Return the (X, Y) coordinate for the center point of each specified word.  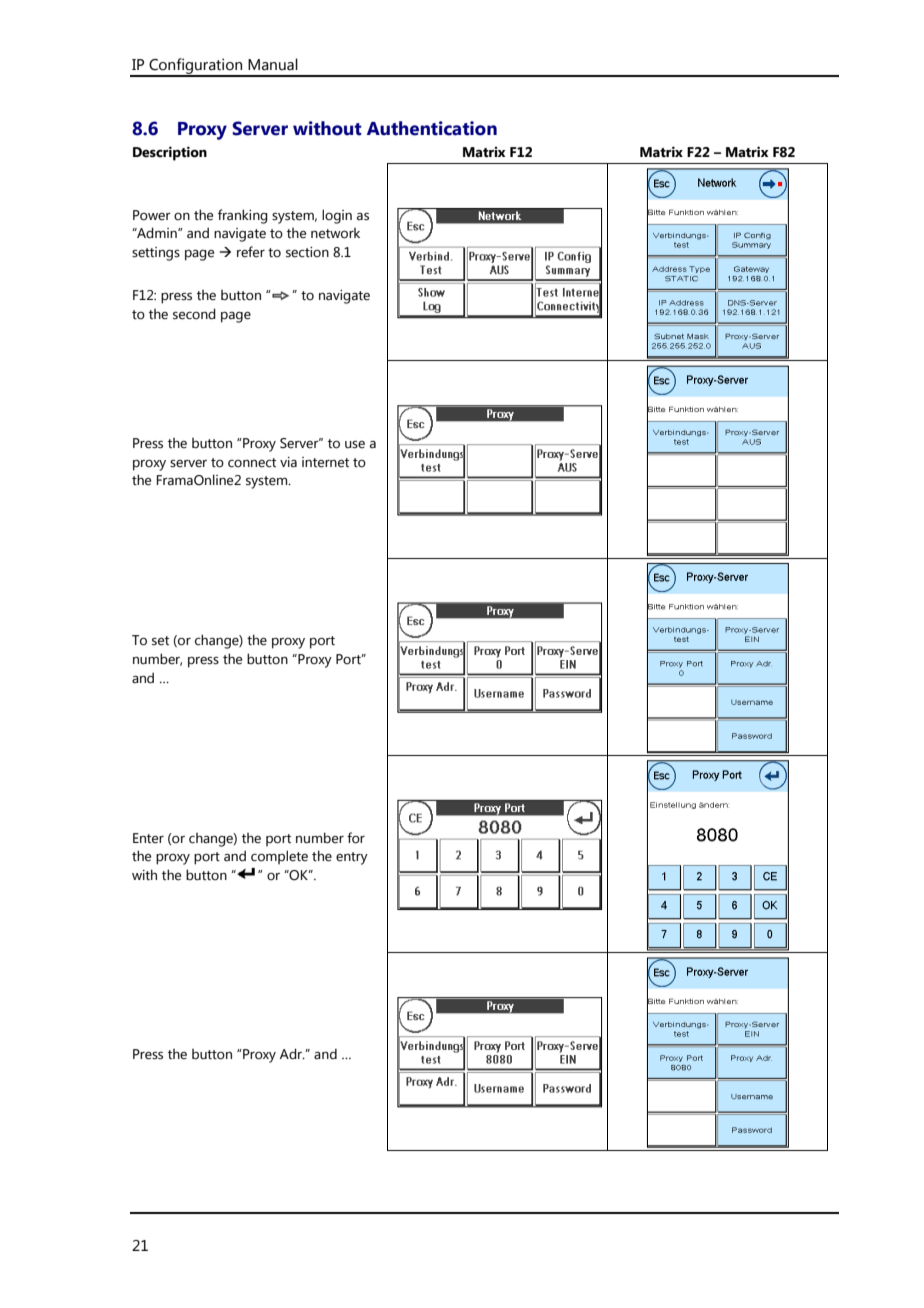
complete (279, 857)
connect (252, 463)
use (355, 444)
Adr (292, 1054)
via (288, 462)
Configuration (196, 67)
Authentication (432, 128)
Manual (273, 64)
